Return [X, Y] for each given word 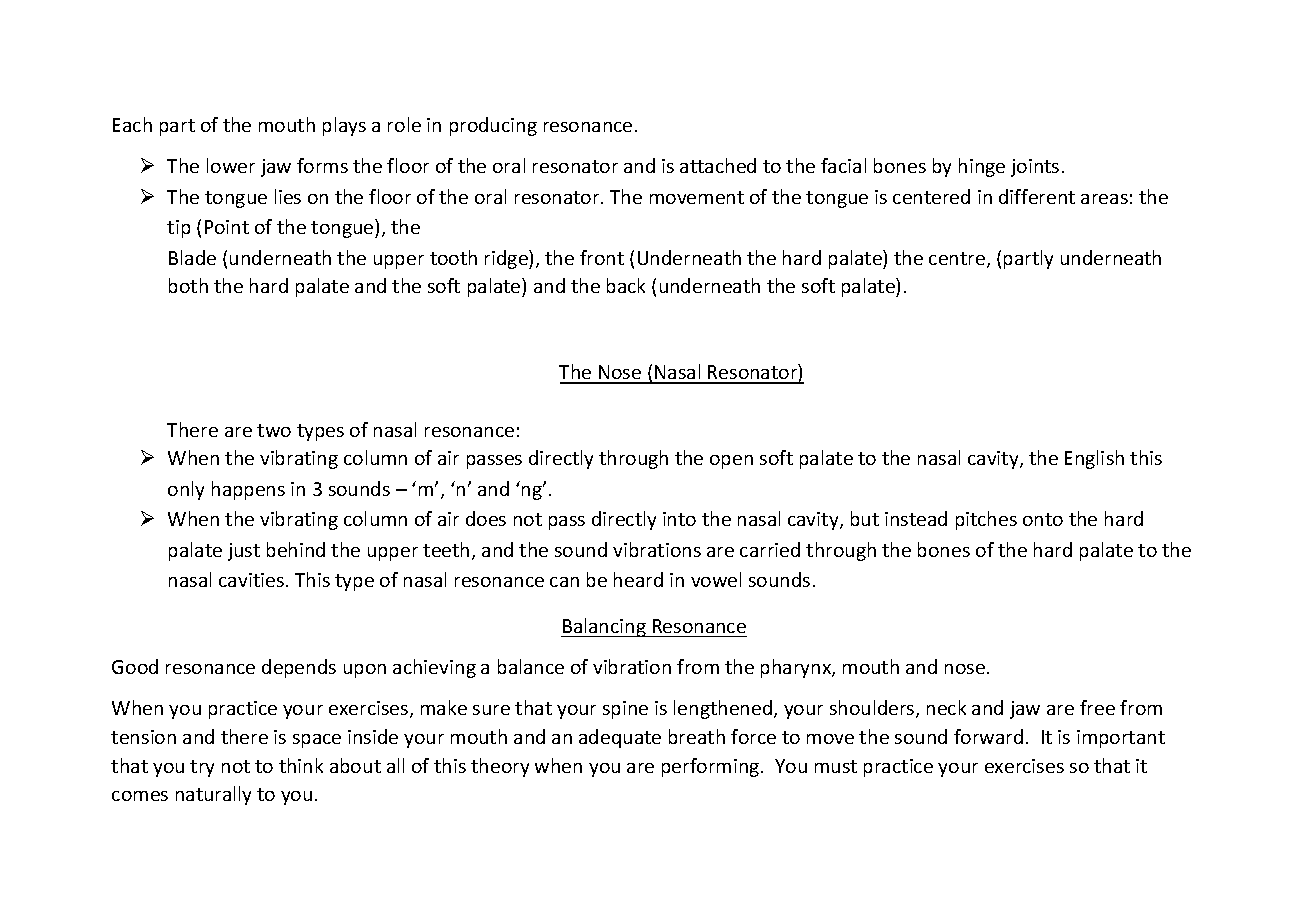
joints [1035, 168]
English [1094, 459]
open [731, 462]
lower [231, 165]
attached [718, 165]
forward [988, 736]
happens [248, 490]
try [202, 768]
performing [712, 767]
